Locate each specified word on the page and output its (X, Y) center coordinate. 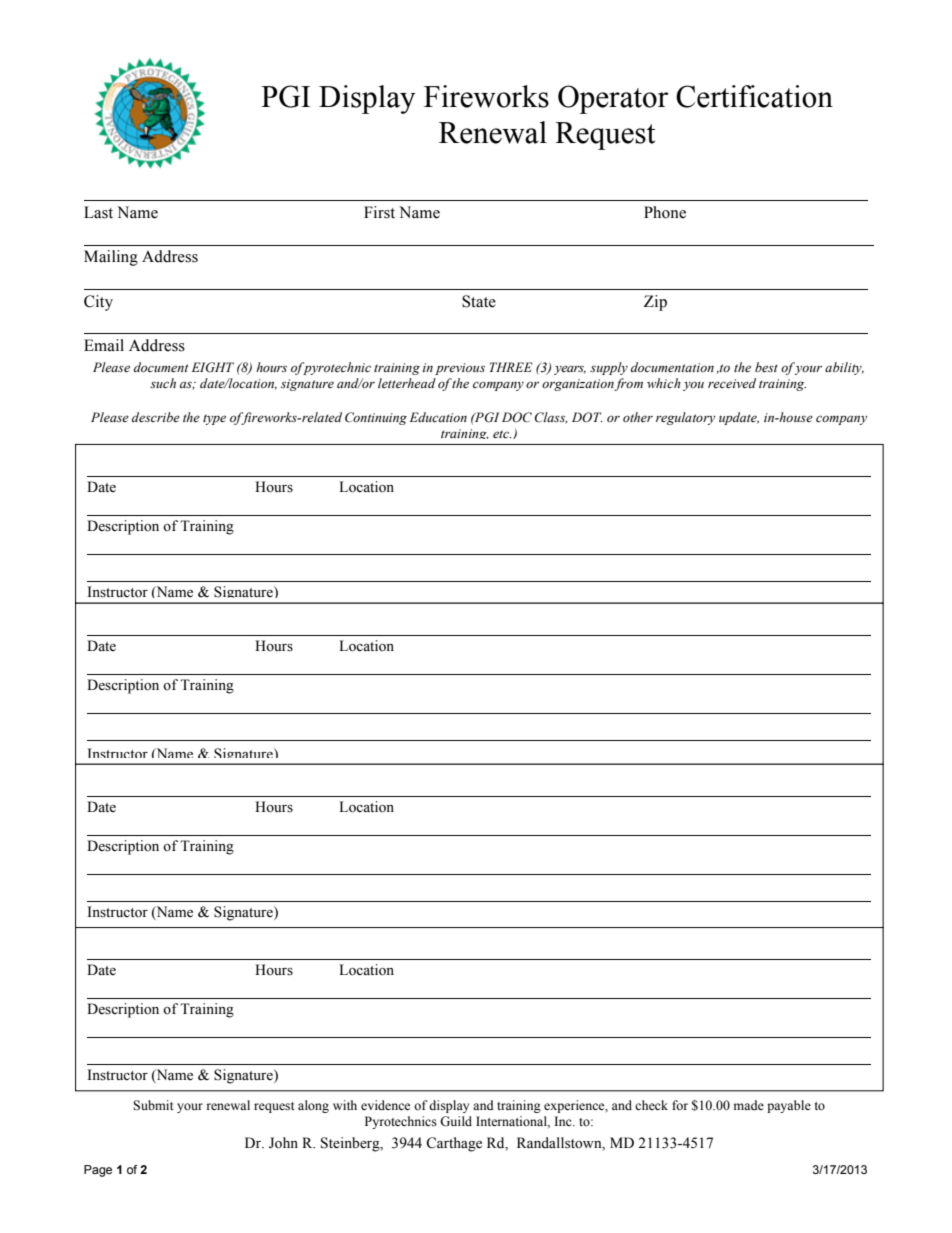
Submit (153, 1105)
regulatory (685, 418)
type (214, 419)
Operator (613, 99)
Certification (754, 96)
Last (98, 212)
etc (502, 434)
